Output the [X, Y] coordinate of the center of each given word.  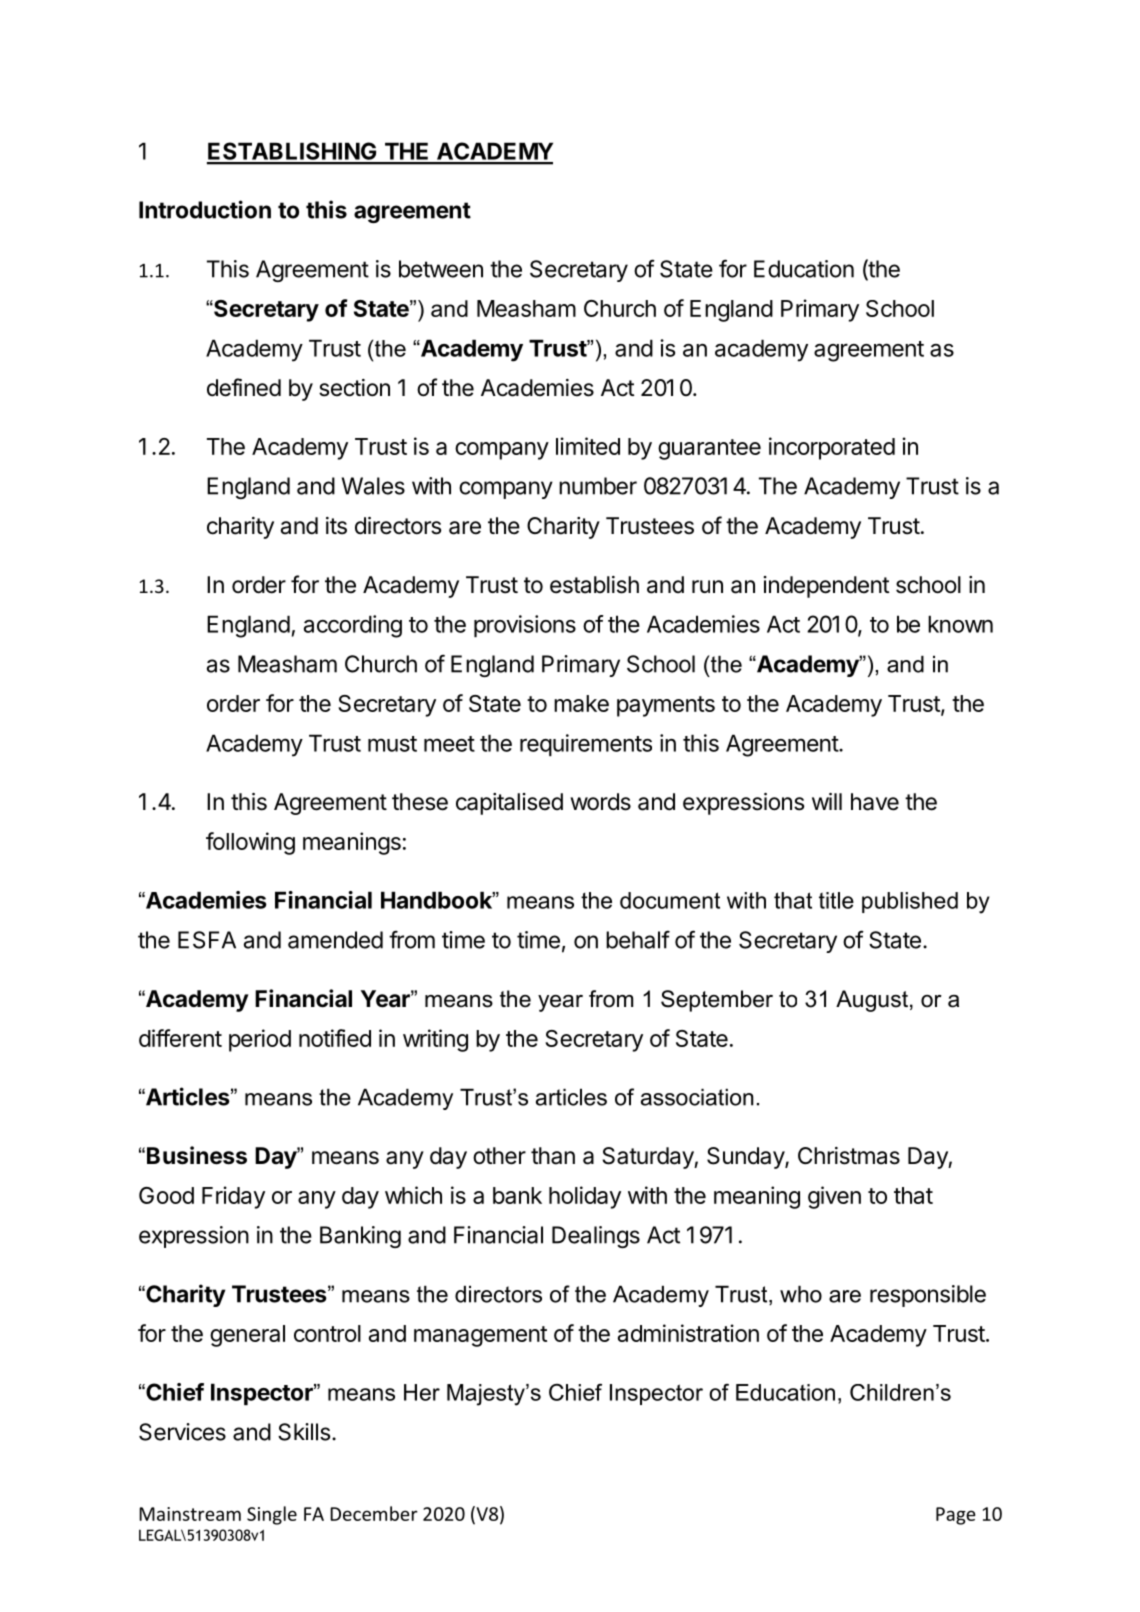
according [353, 626]
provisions [525, 626]
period [260, 1040]
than [553, 1156]
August [872, 1001]
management [480, 1336]
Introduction [205, 209]
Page [956, 1516]
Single [272, 1515]
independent [826, 587]
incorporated [832, 448]
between [441, 269]
